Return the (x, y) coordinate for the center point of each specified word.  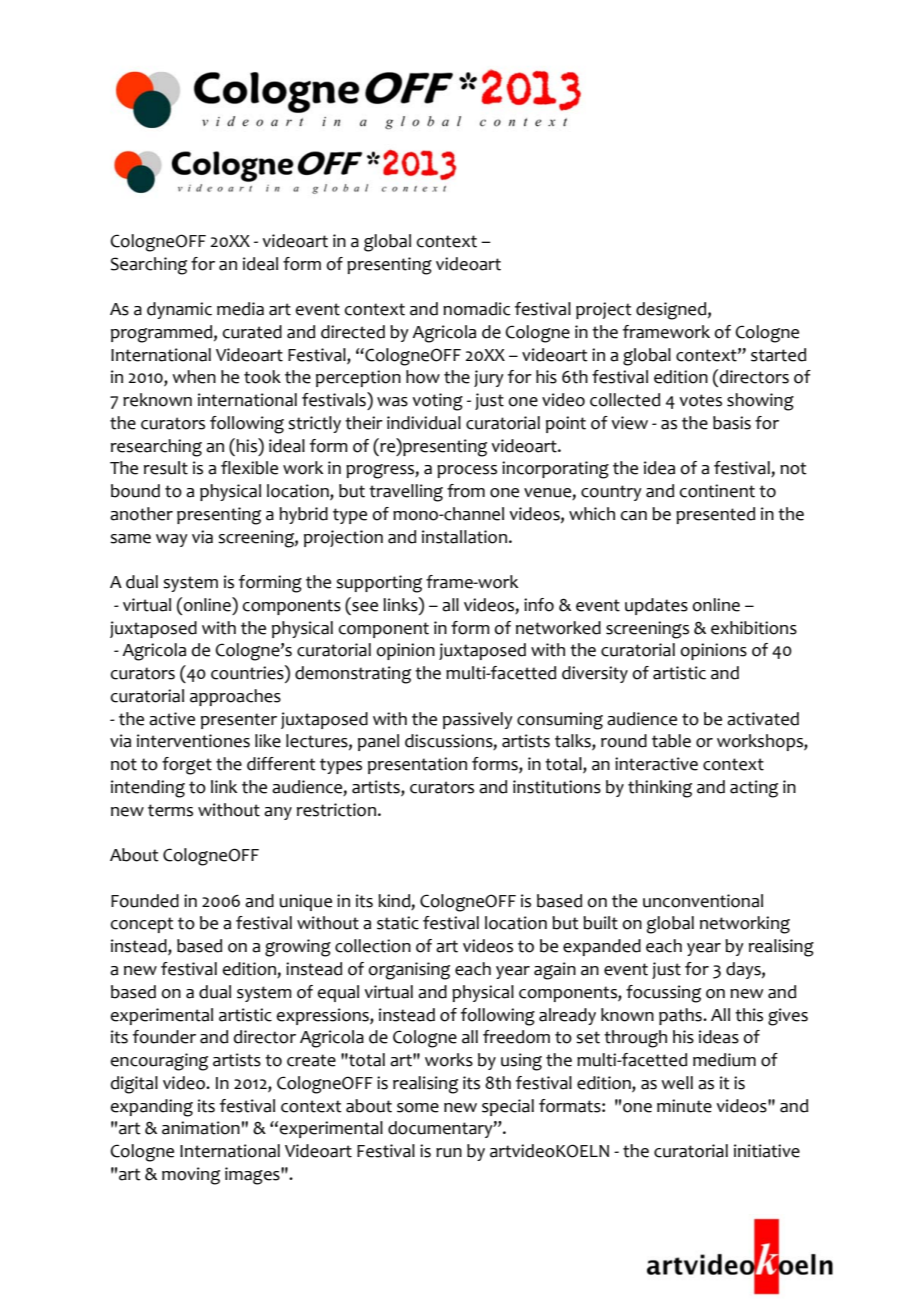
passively (478, 720)
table (671, 741)
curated (252, 332)
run (449, 1153)
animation (201, 1128)
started (778, 355)
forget (187, 766)
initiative (767, 1151)
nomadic (477, 309)
